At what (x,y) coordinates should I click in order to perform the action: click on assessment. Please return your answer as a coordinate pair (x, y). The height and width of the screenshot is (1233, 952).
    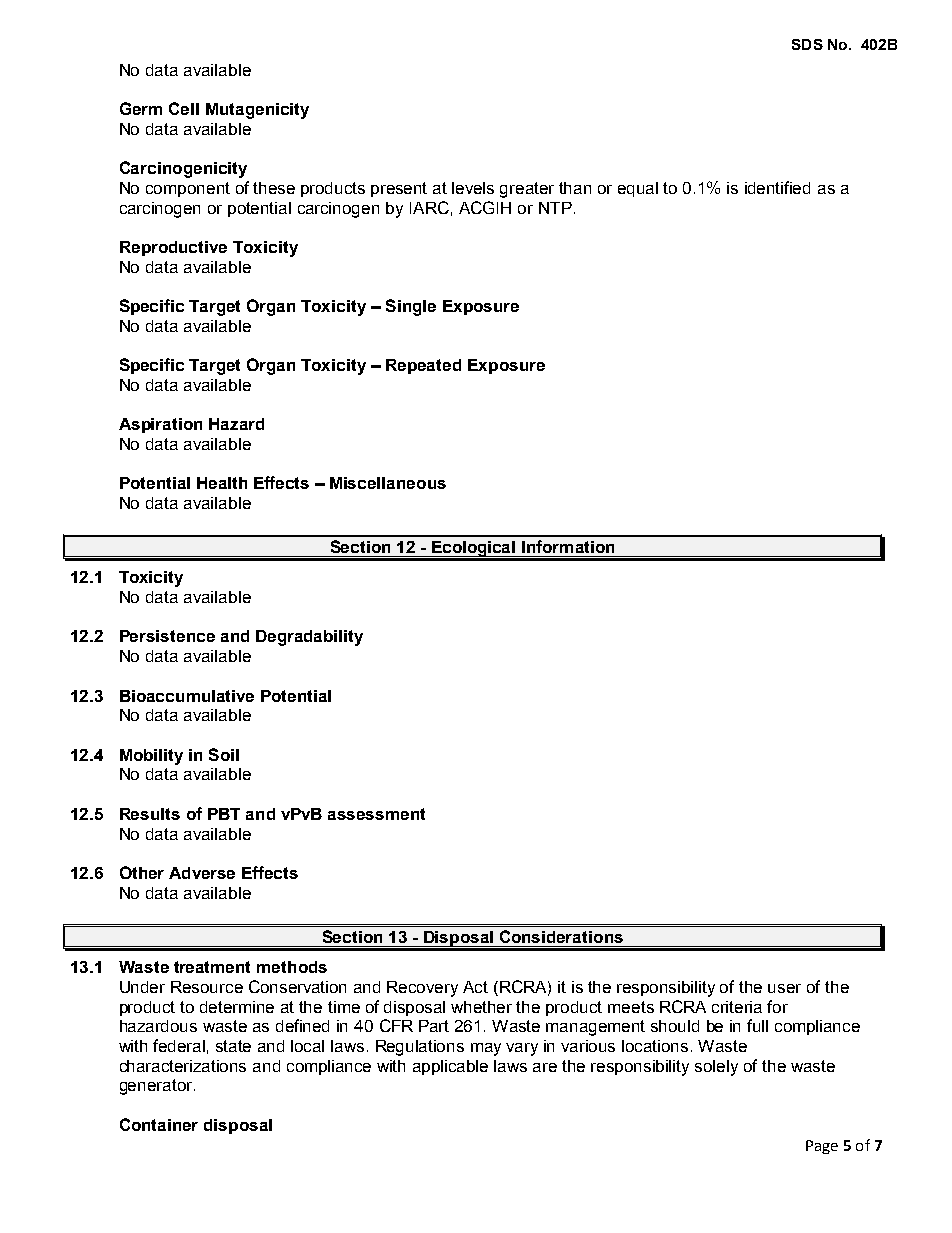
    Looking at the image, I should click on (376, 814).
